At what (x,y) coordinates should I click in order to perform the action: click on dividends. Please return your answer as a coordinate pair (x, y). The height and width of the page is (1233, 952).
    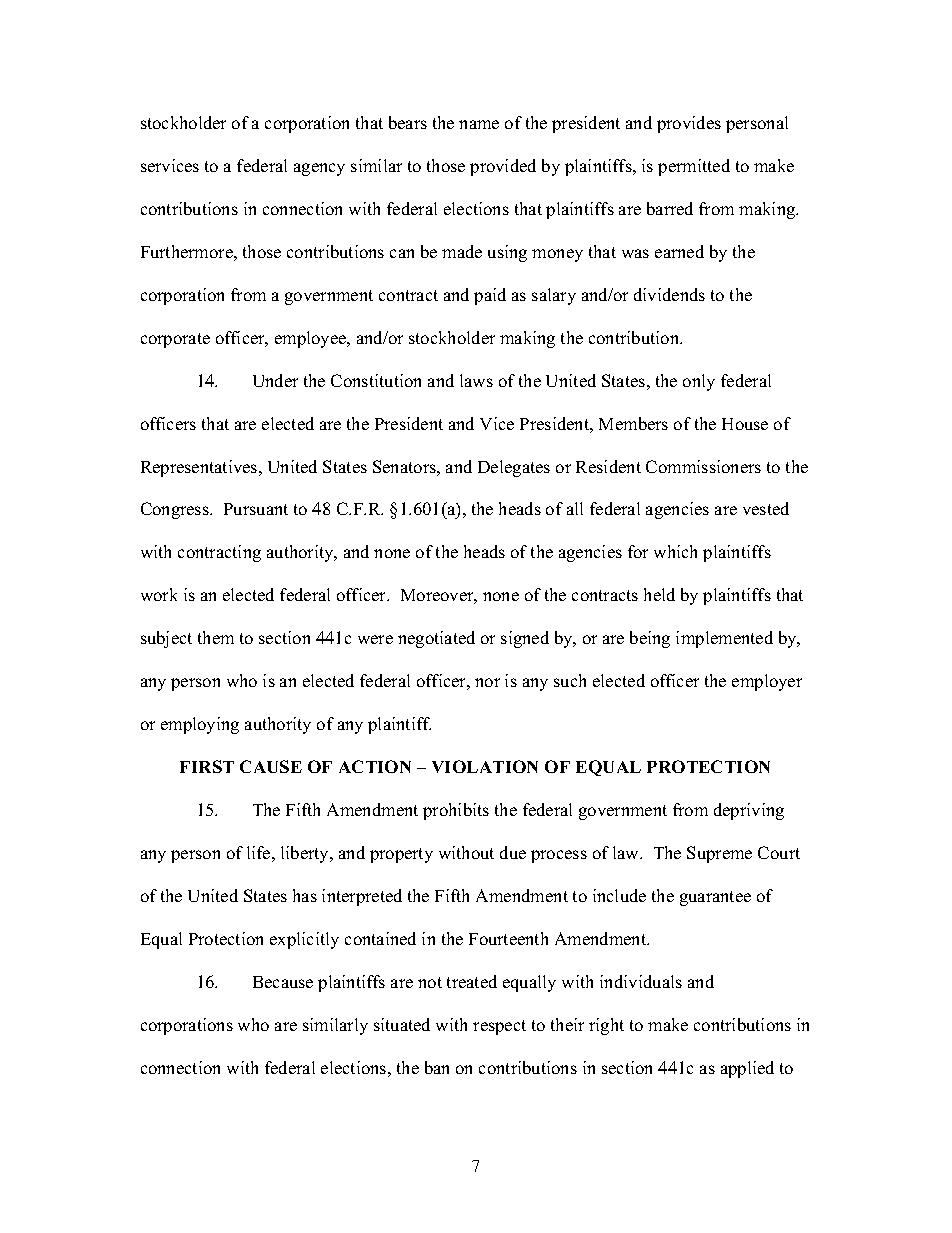
    Looking at the image, I should click on (669, 294).
